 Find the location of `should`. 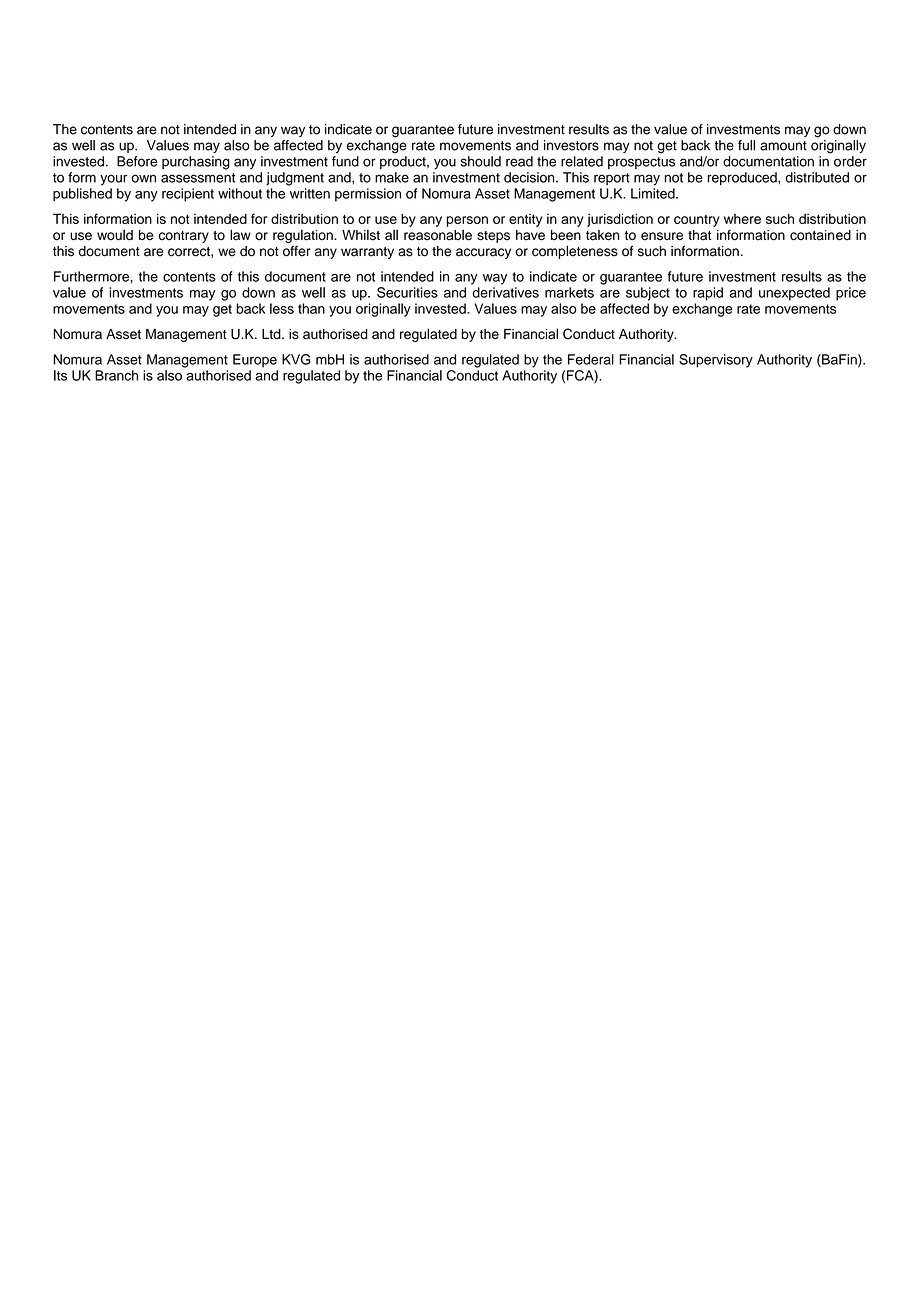

should is located at coordinates (481, 161).
